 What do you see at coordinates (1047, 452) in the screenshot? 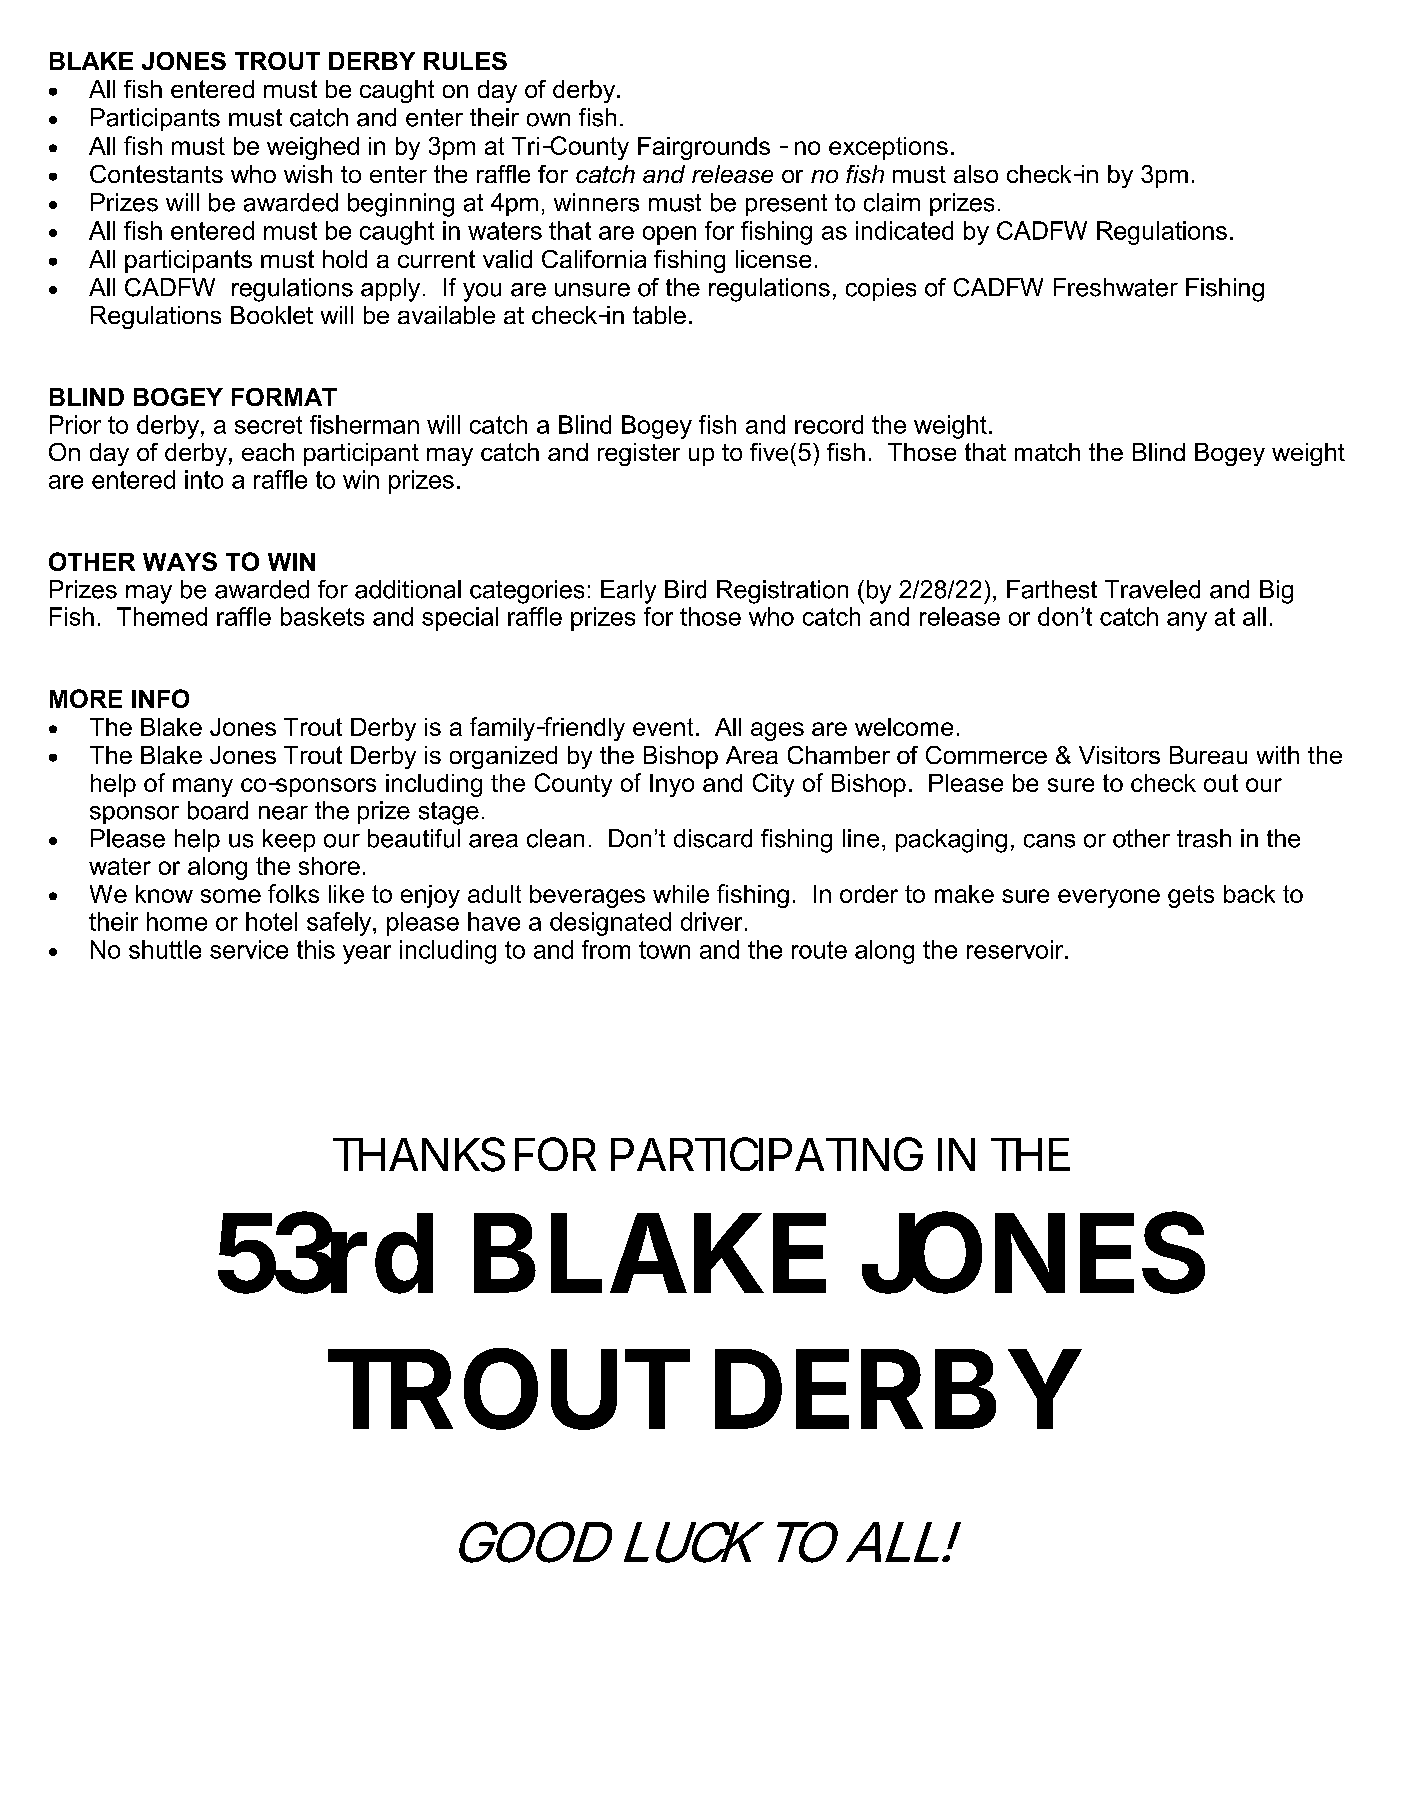
I see `match` at bounding box center [1047, 452].
